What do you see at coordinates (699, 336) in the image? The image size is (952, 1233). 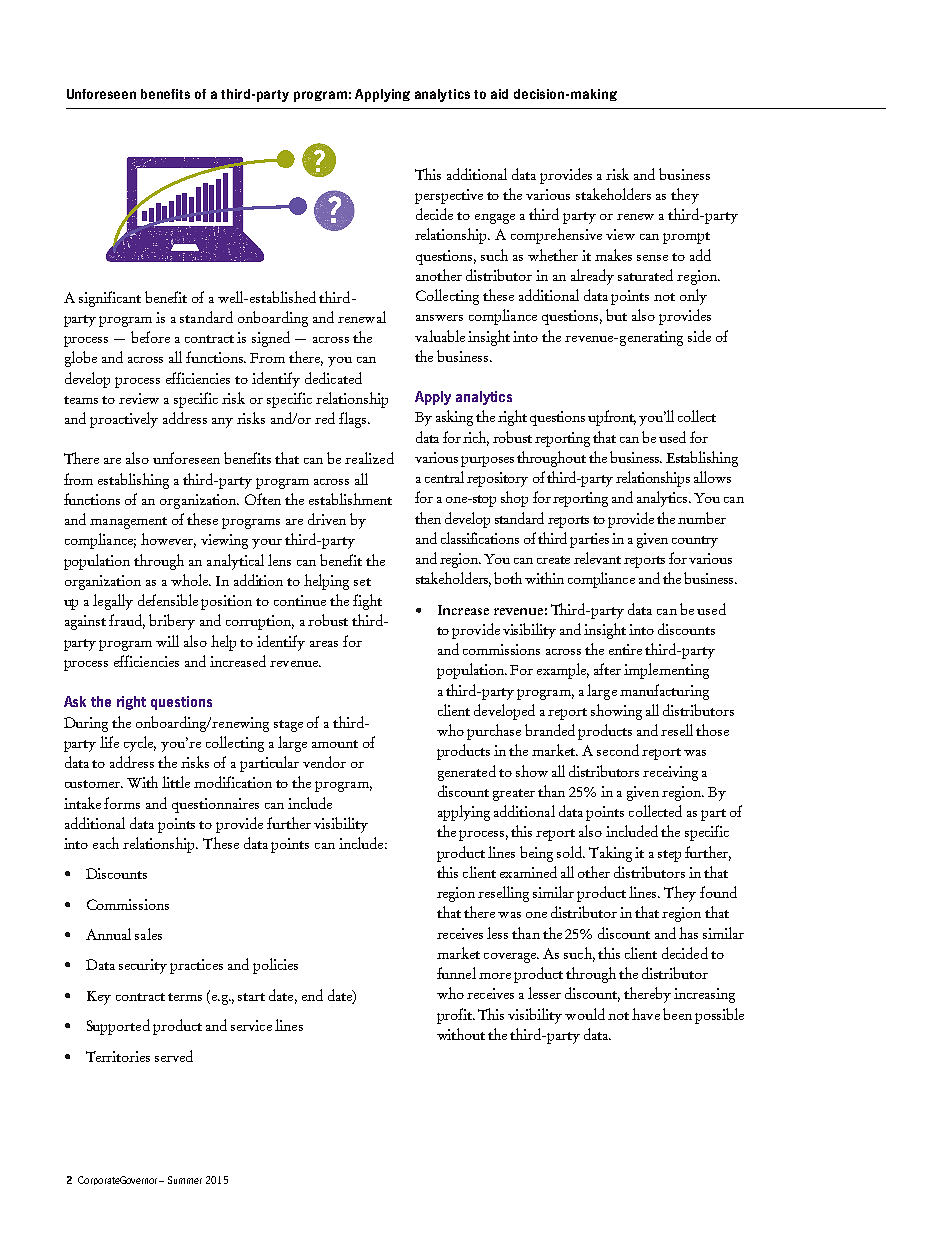 I see `side` at bounding box center [699, 336].
